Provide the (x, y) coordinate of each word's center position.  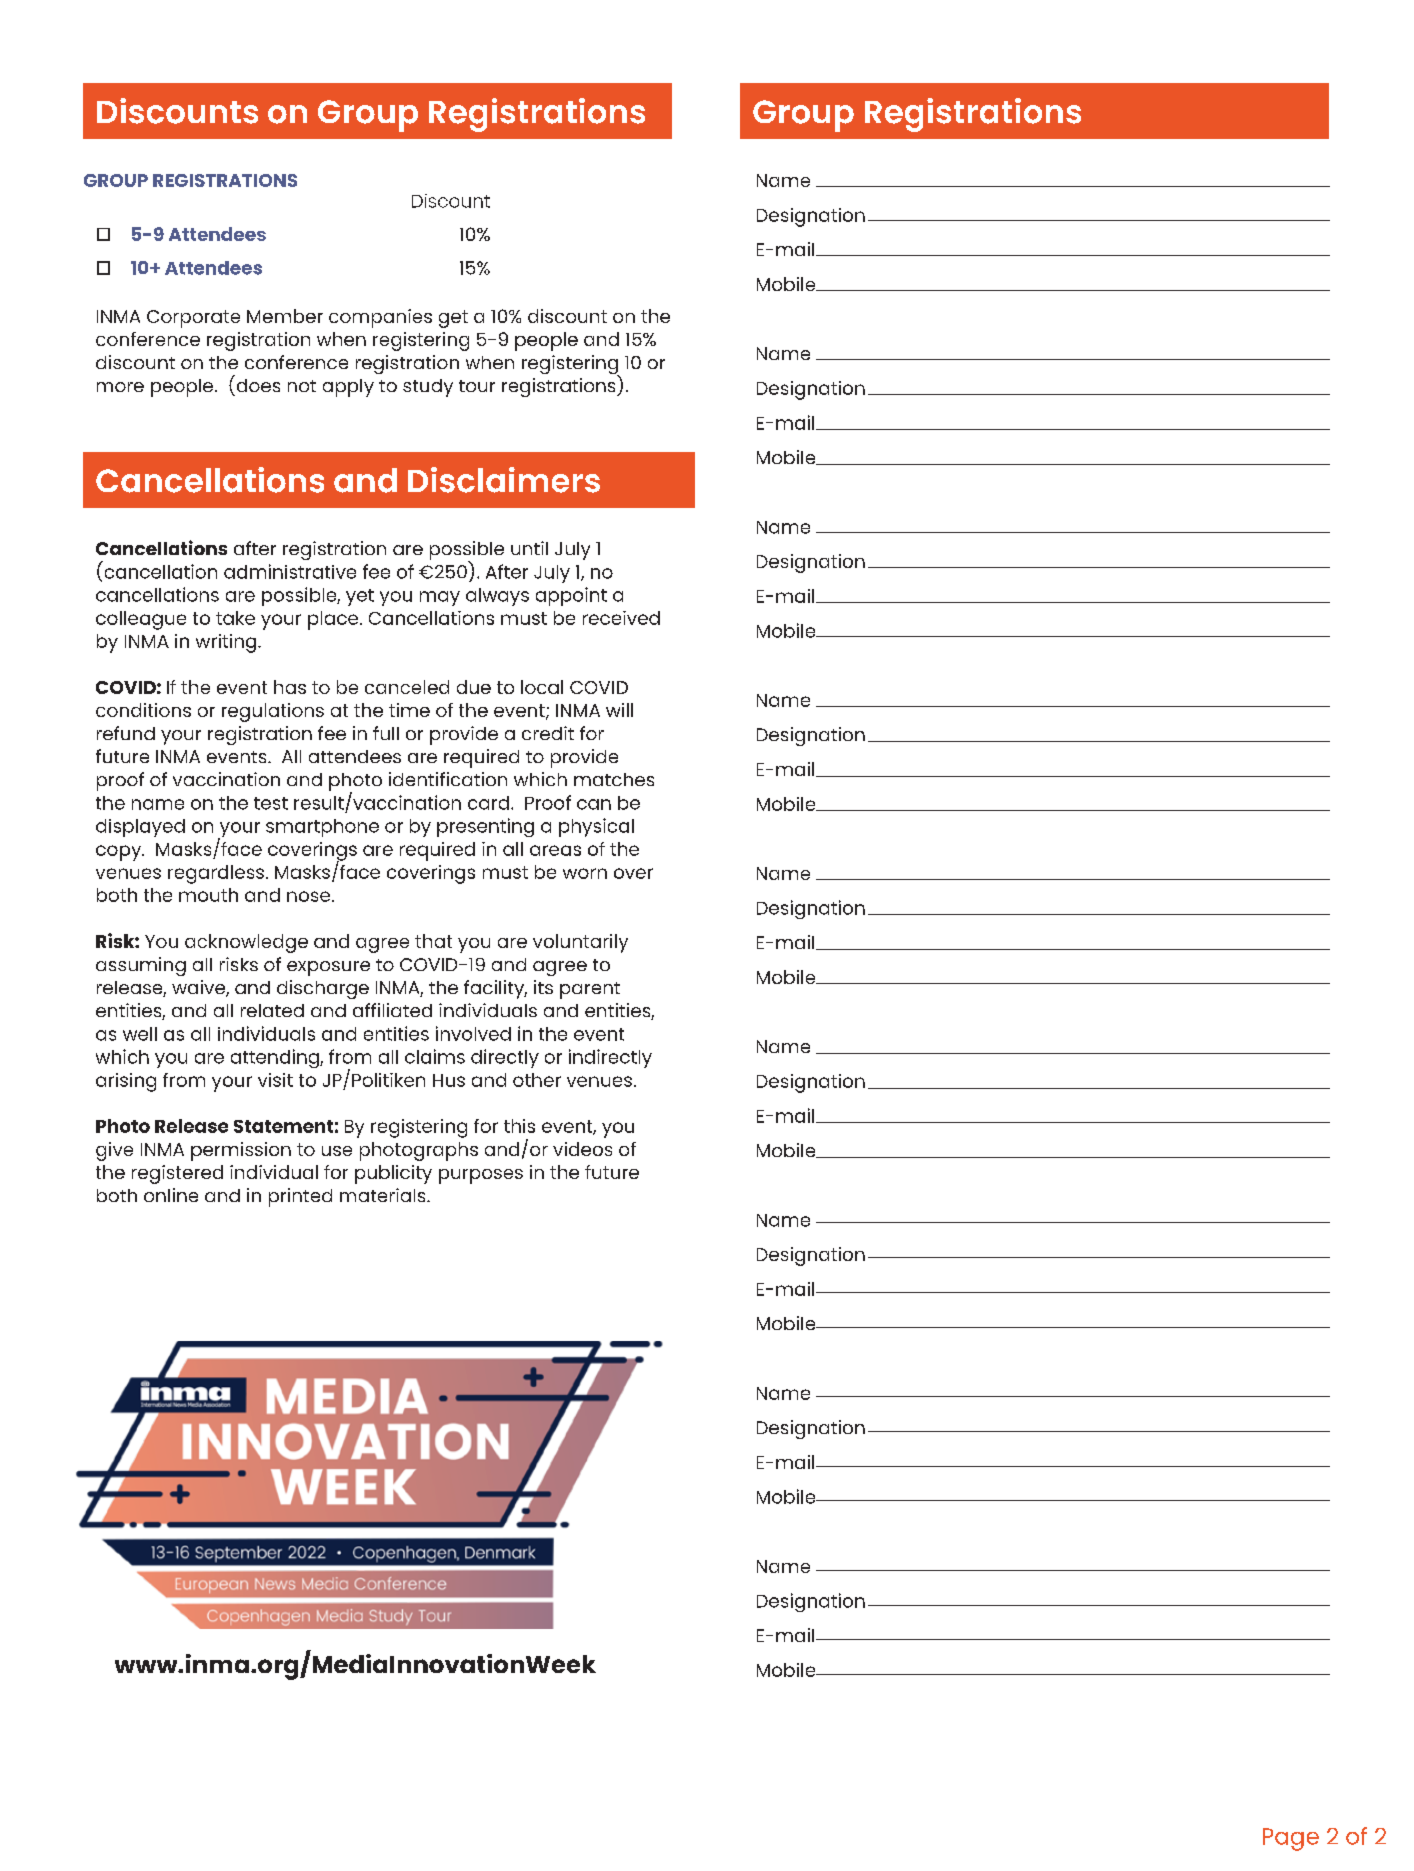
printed (300, 1197)
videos (582, 1149)
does (258, 385)
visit (275, 1080)
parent (590, 990)
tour (477, 386)
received (621, 618)
